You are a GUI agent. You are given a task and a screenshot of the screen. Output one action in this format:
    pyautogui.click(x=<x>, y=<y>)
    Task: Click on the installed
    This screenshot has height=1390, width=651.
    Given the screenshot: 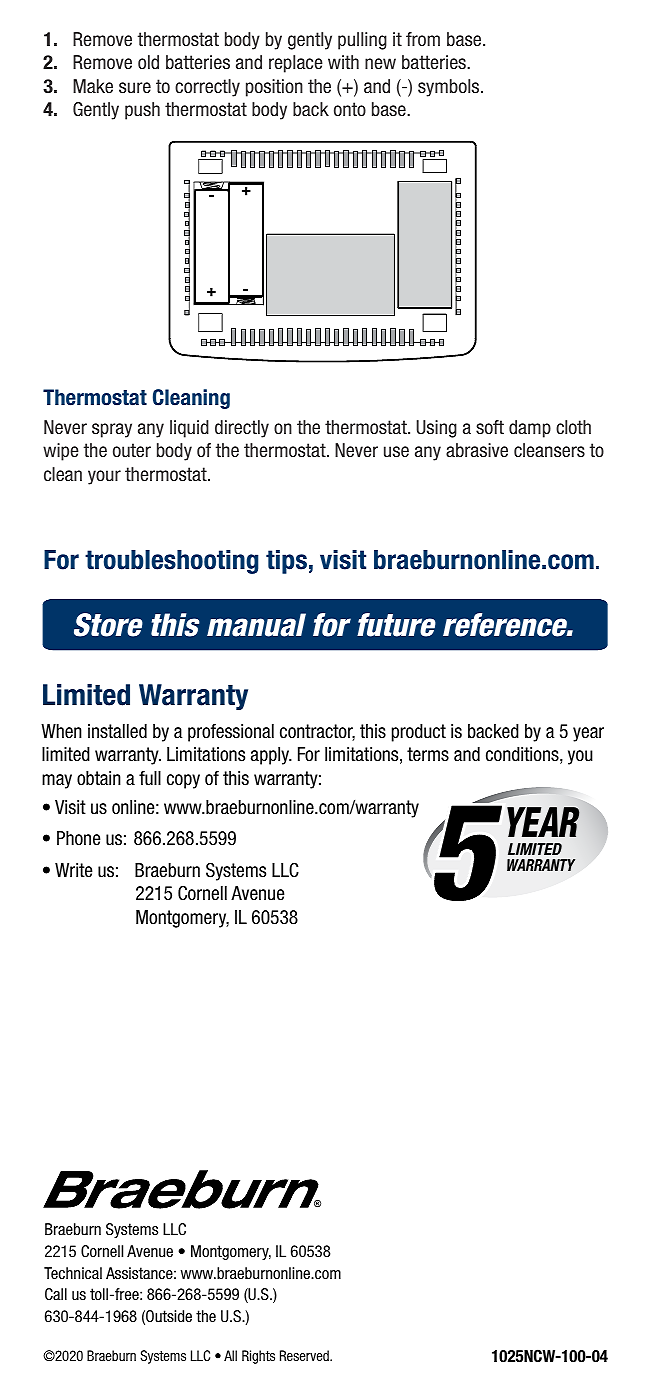 What is the action you would take?
    pyautogui.click(x=117, y=731)
